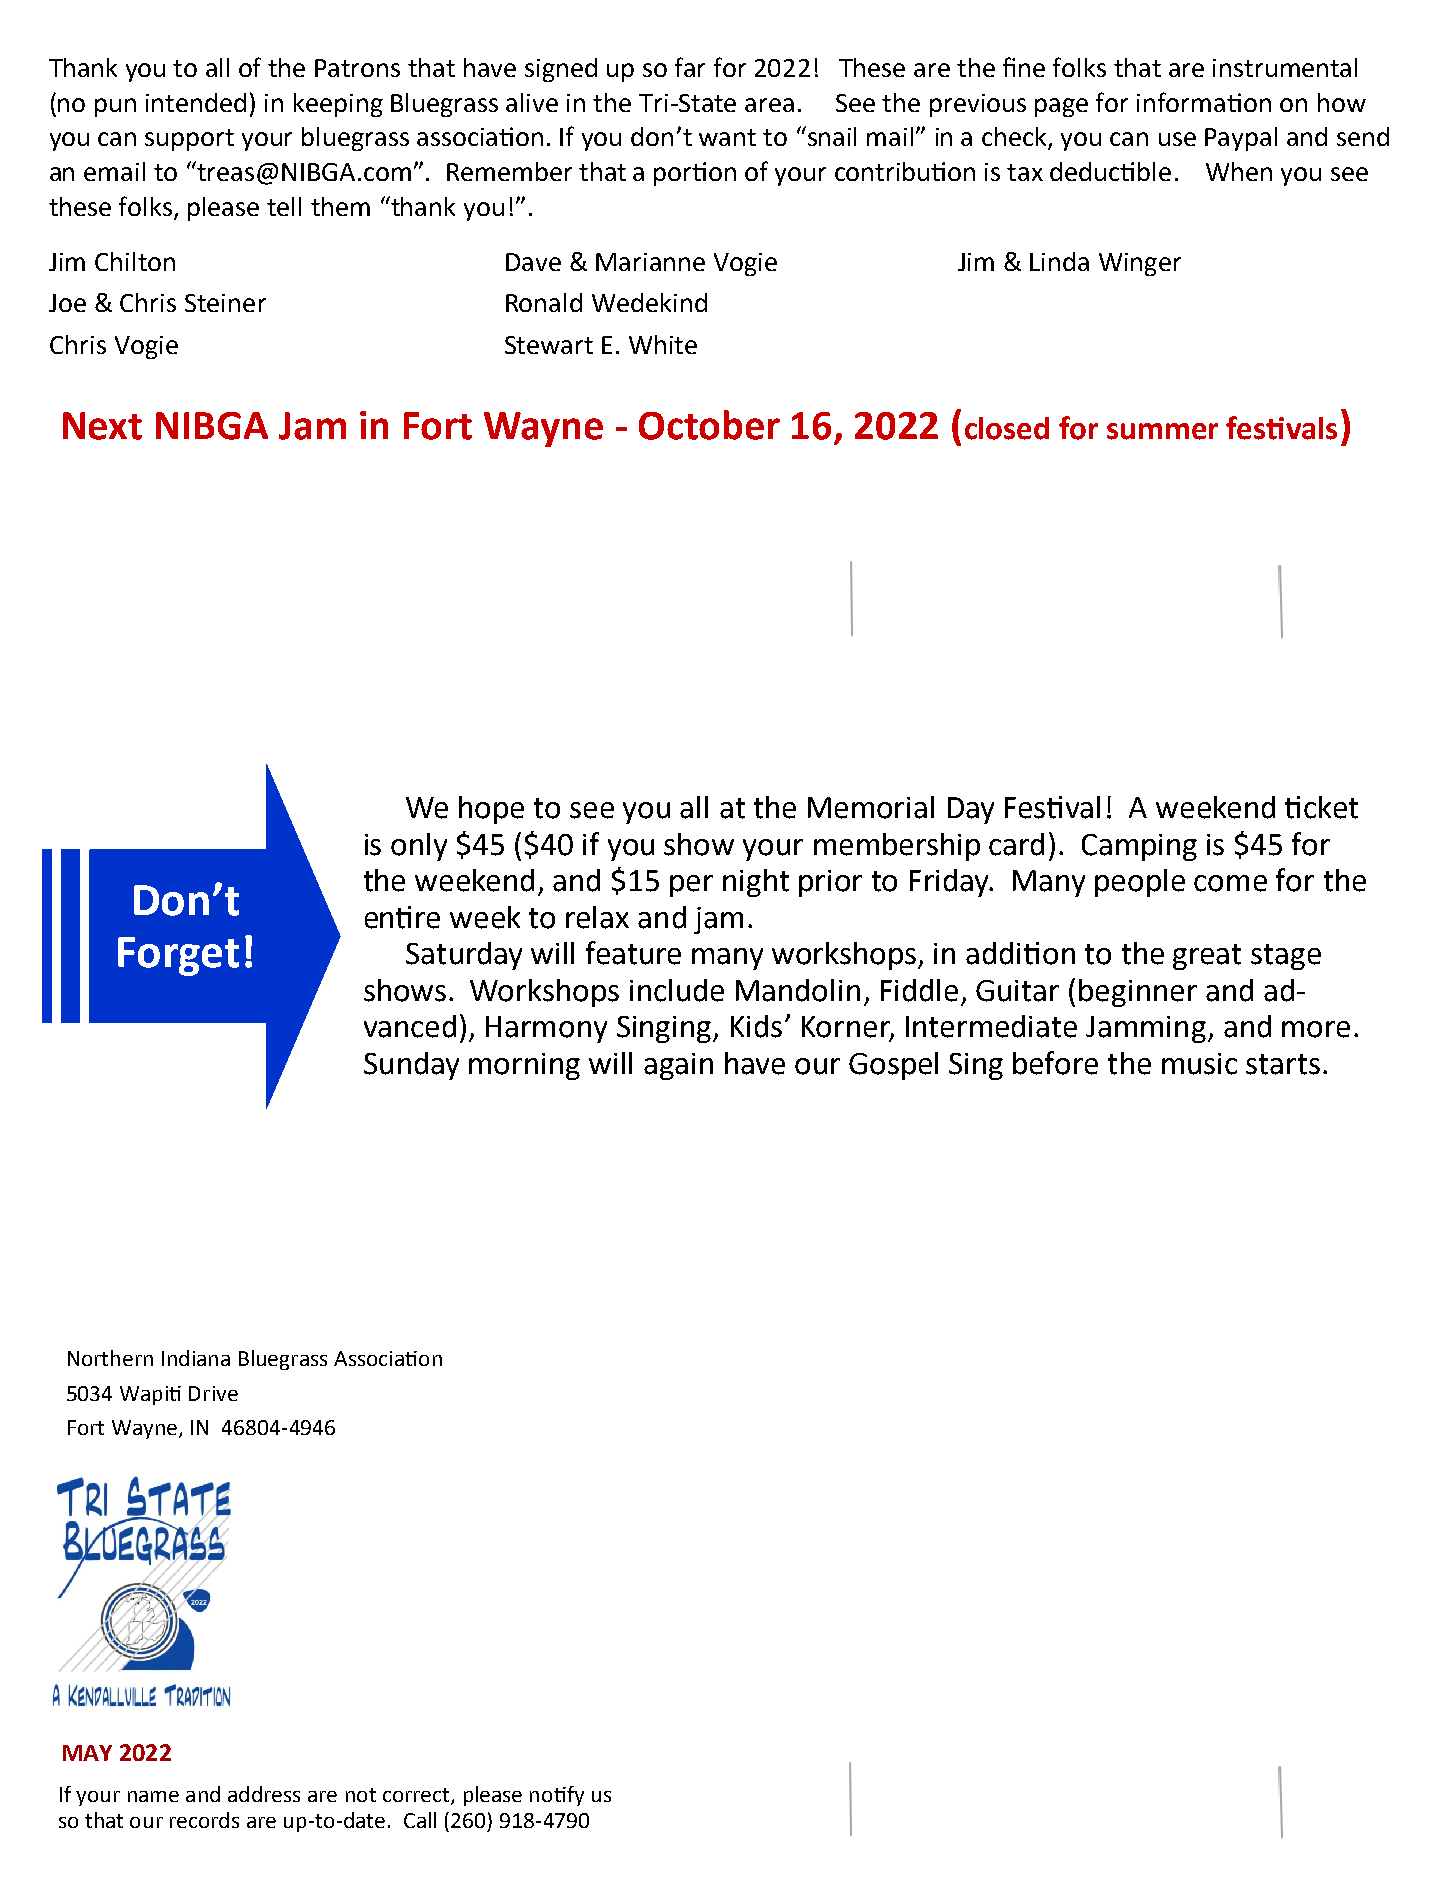 This page has height=1877, width=1450. Describe the element at coordinates (557, 1796) in the page. I see `notify` at that location.
